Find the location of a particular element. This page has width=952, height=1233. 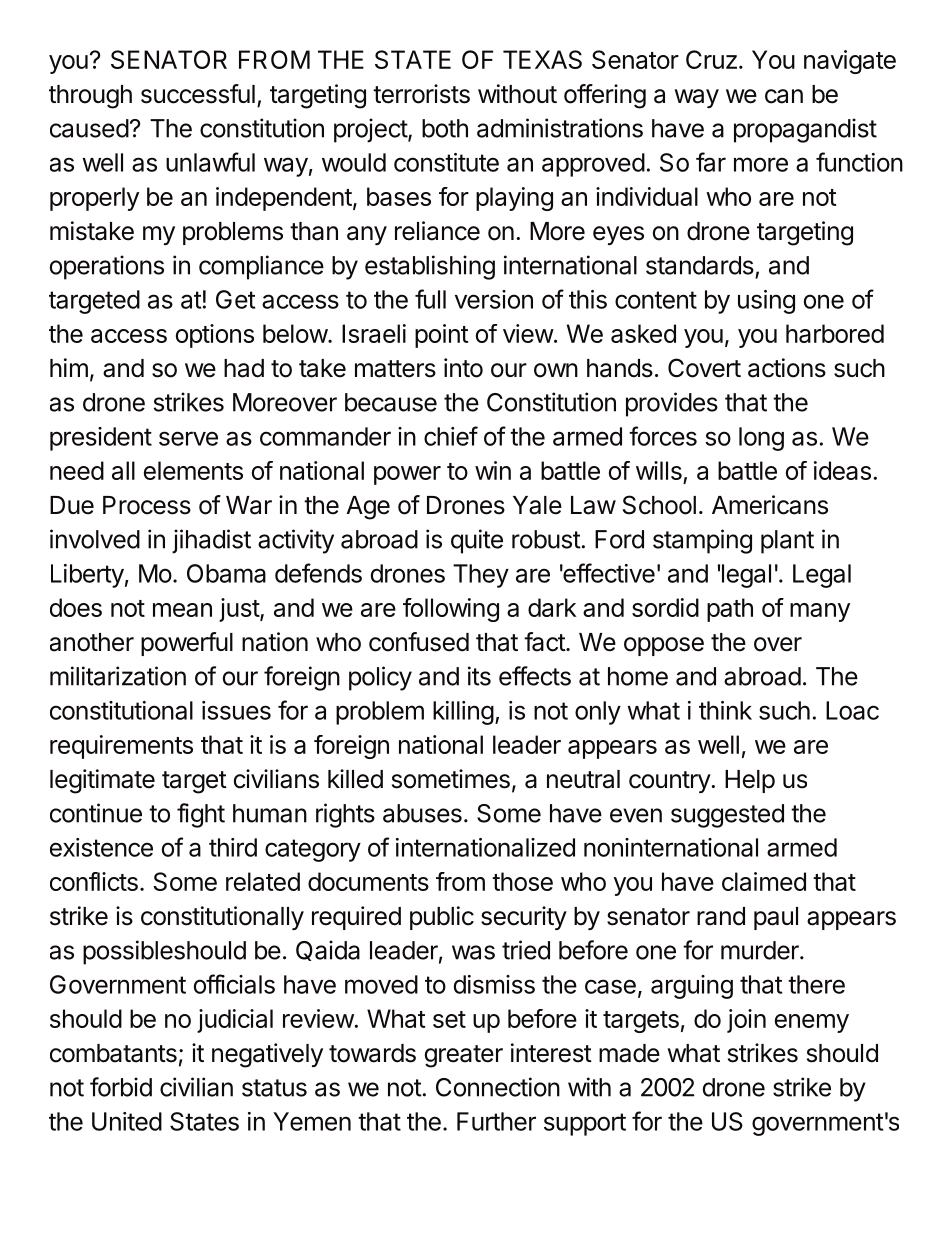

point is located at coordinates (442, 336).
